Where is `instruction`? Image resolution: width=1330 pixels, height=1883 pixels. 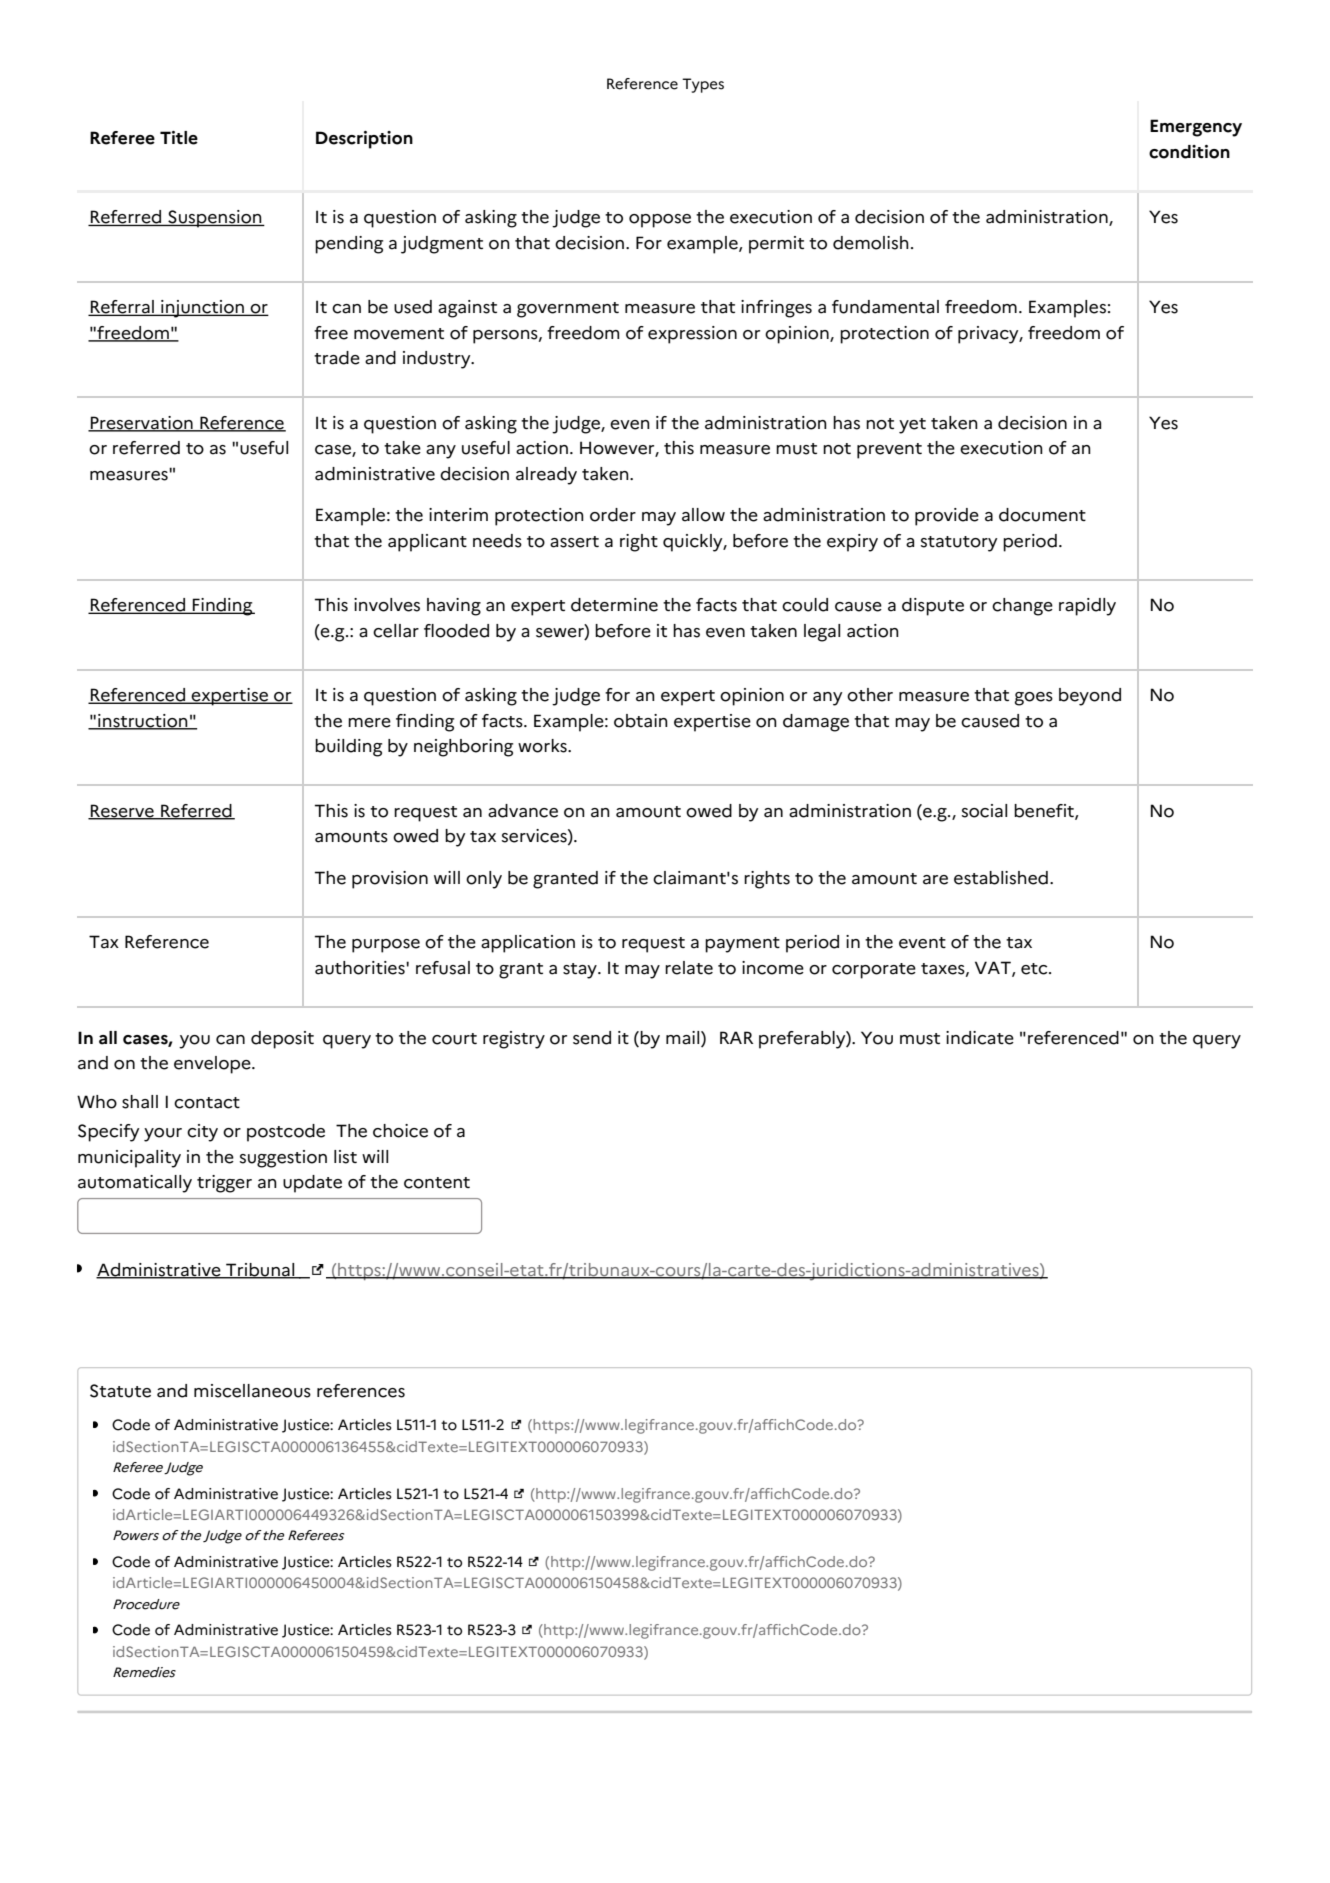
instruction is located at coordinates (143, 722).
